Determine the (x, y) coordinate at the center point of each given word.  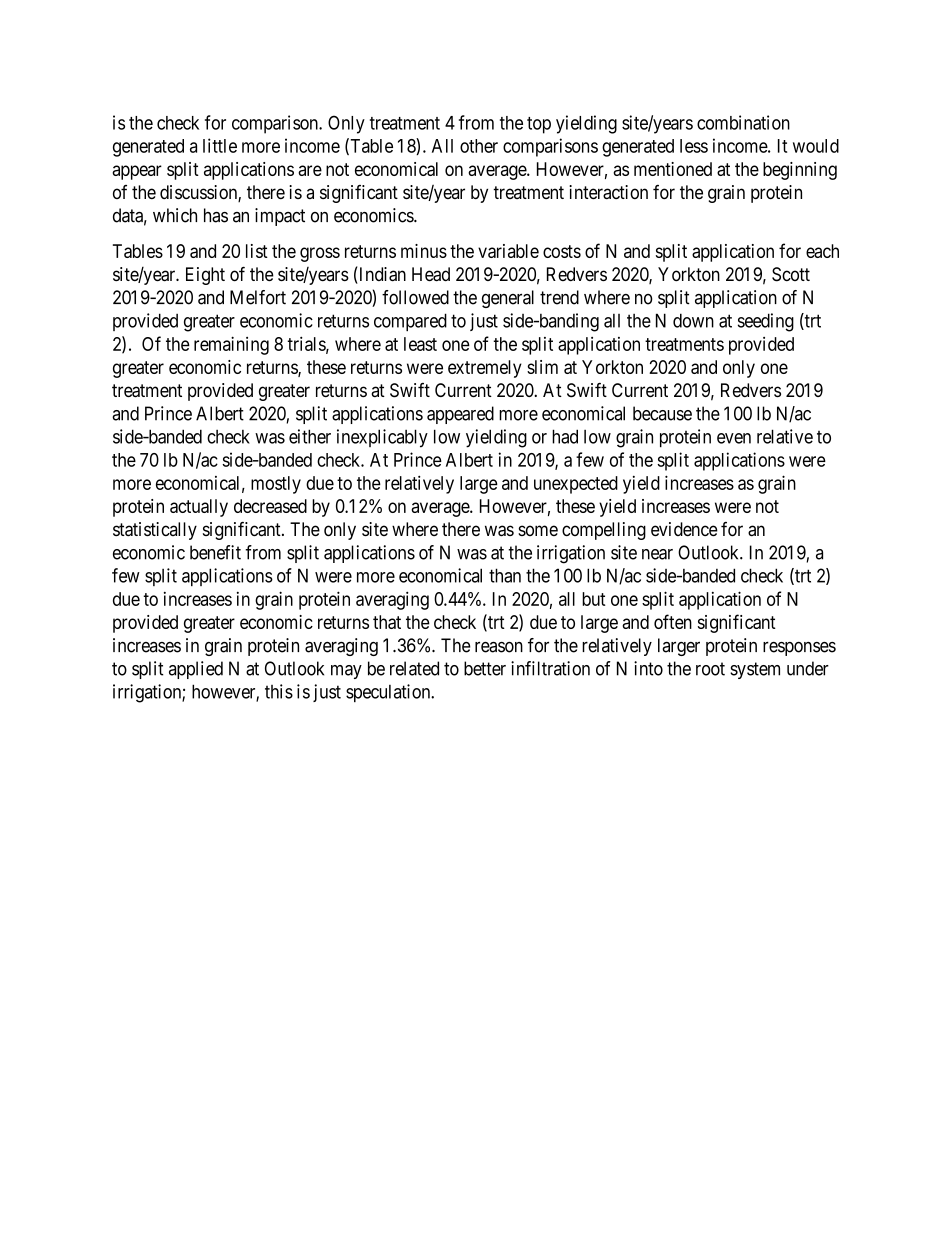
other (479, 146)
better (485, 668)
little (220, 145)
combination (743, 122)
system (755, 670)
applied (196, 670)
